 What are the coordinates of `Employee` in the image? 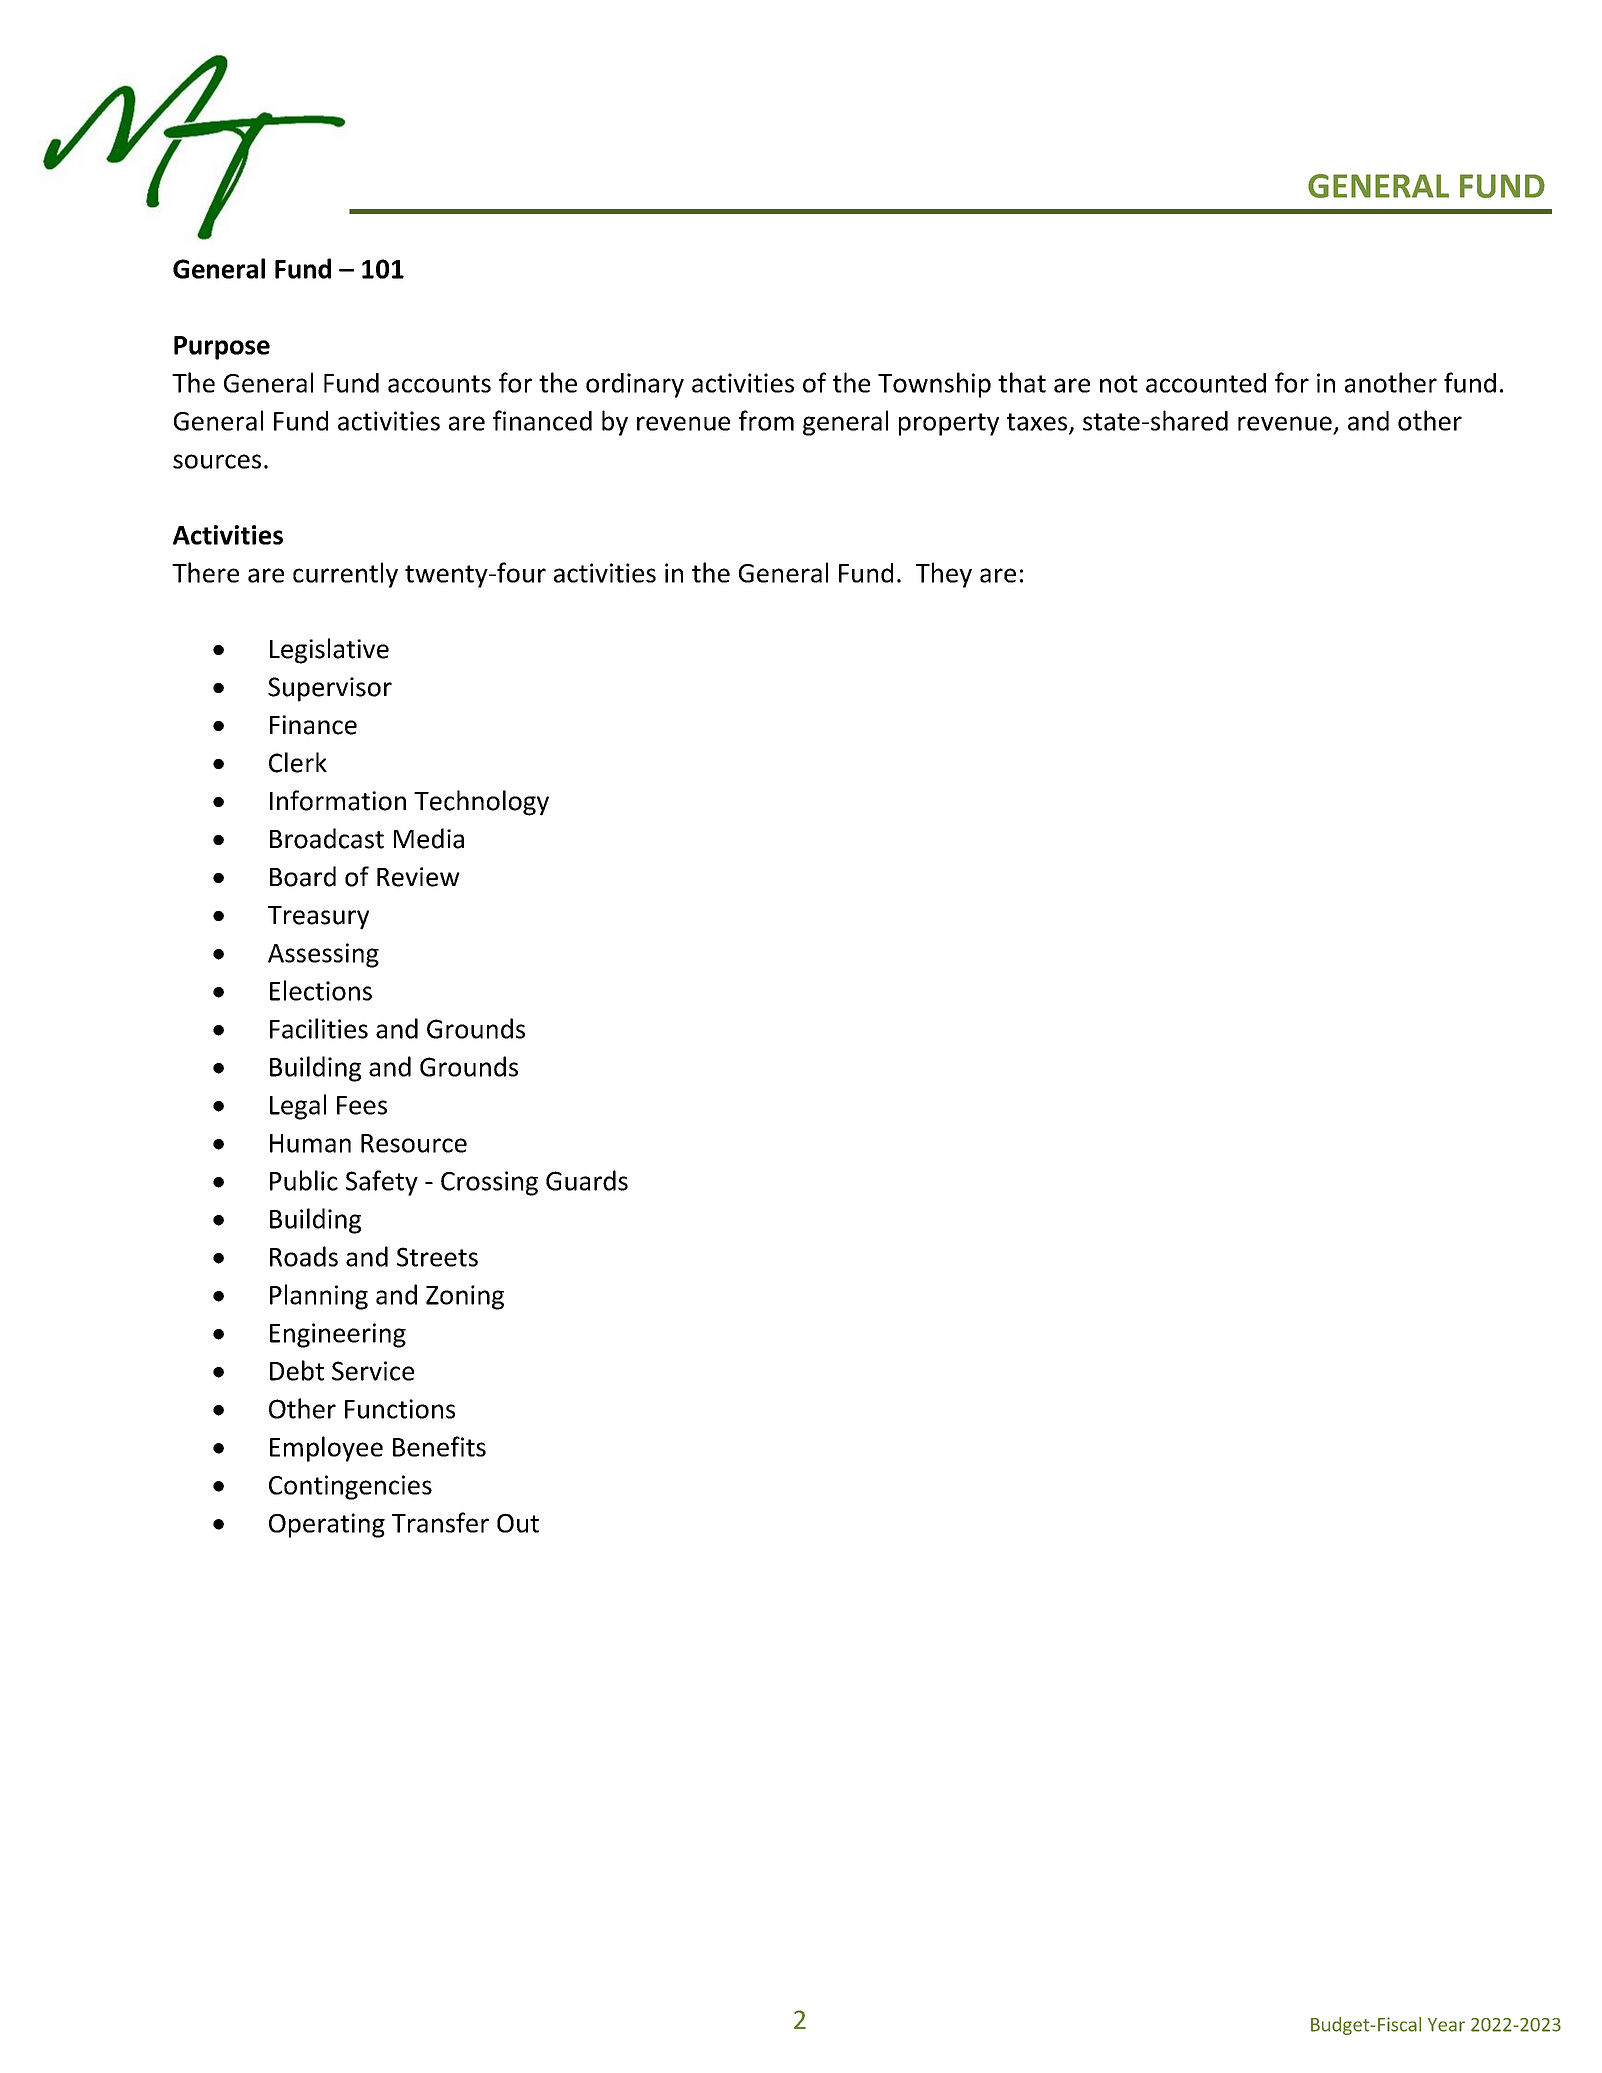 It's located at (326, 1449).
